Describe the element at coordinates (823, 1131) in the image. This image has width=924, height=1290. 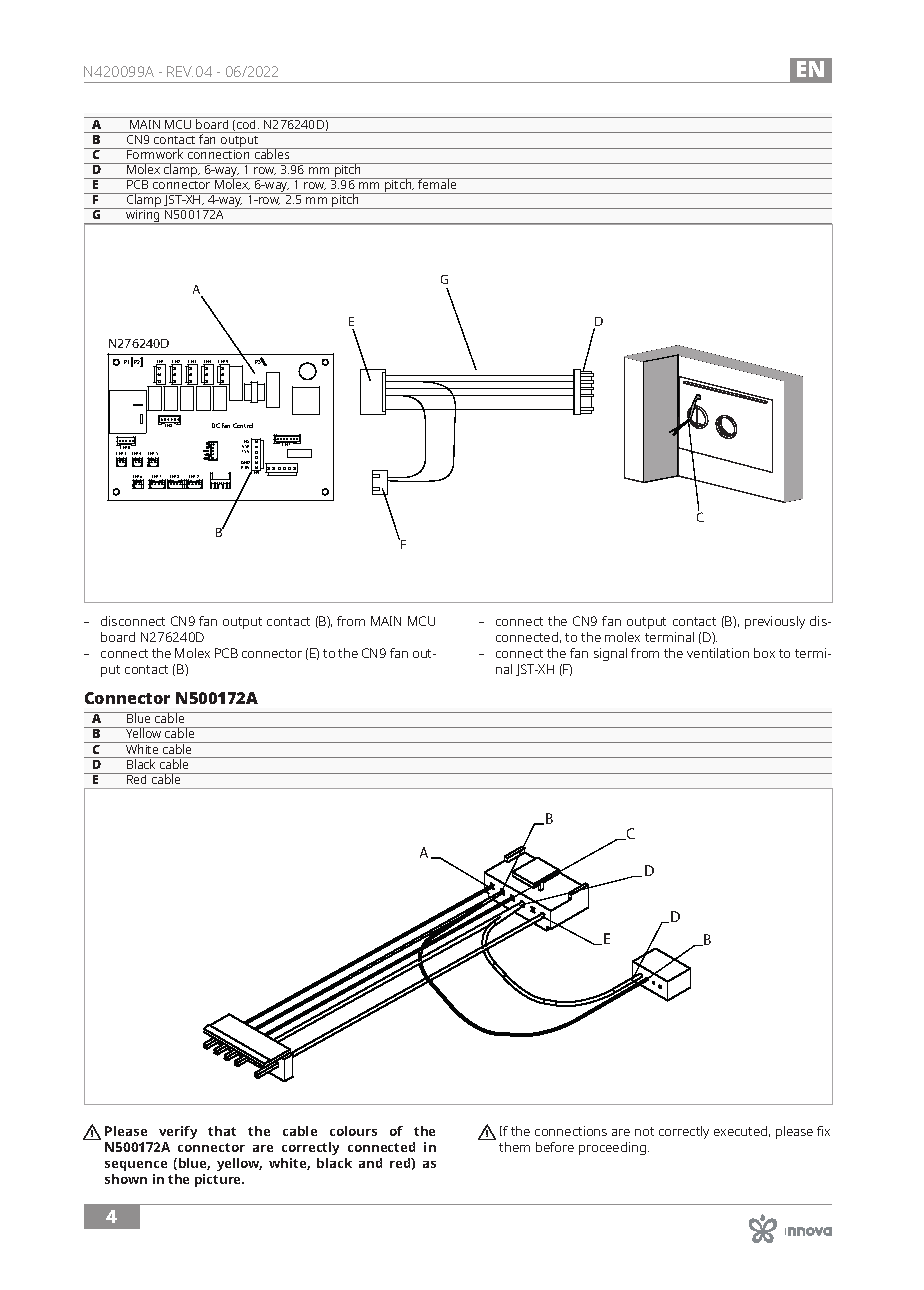
I see `fix` at that location.
